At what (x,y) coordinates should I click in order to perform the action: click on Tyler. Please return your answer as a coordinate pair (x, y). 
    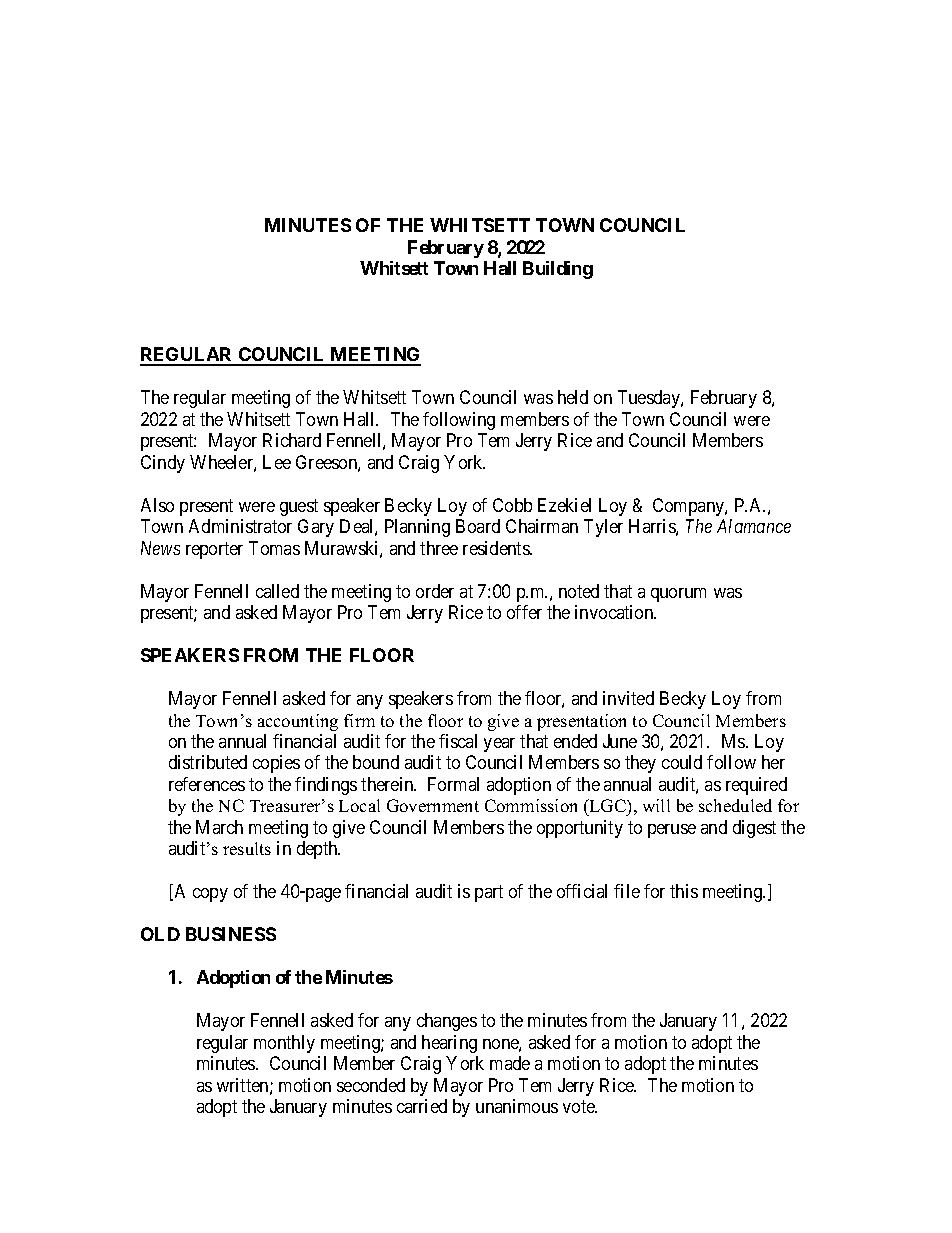
    Looking at the image, I should click on (603, 528).
